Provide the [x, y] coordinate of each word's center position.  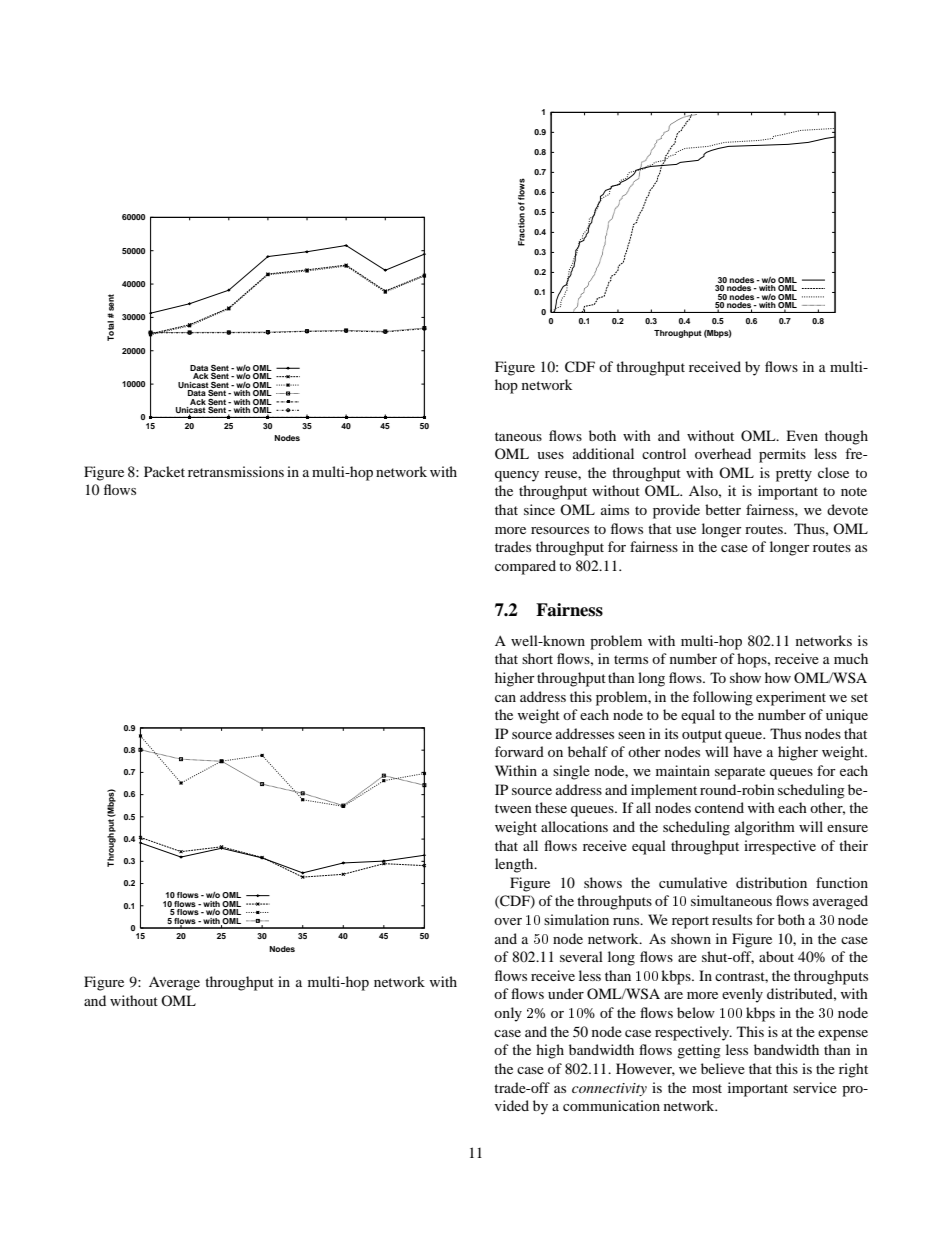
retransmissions [236, 471]
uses [550, 455]
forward [519, 751]
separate [740, 773]
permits [782, 455]
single [571, 772]
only [508, 1014]
